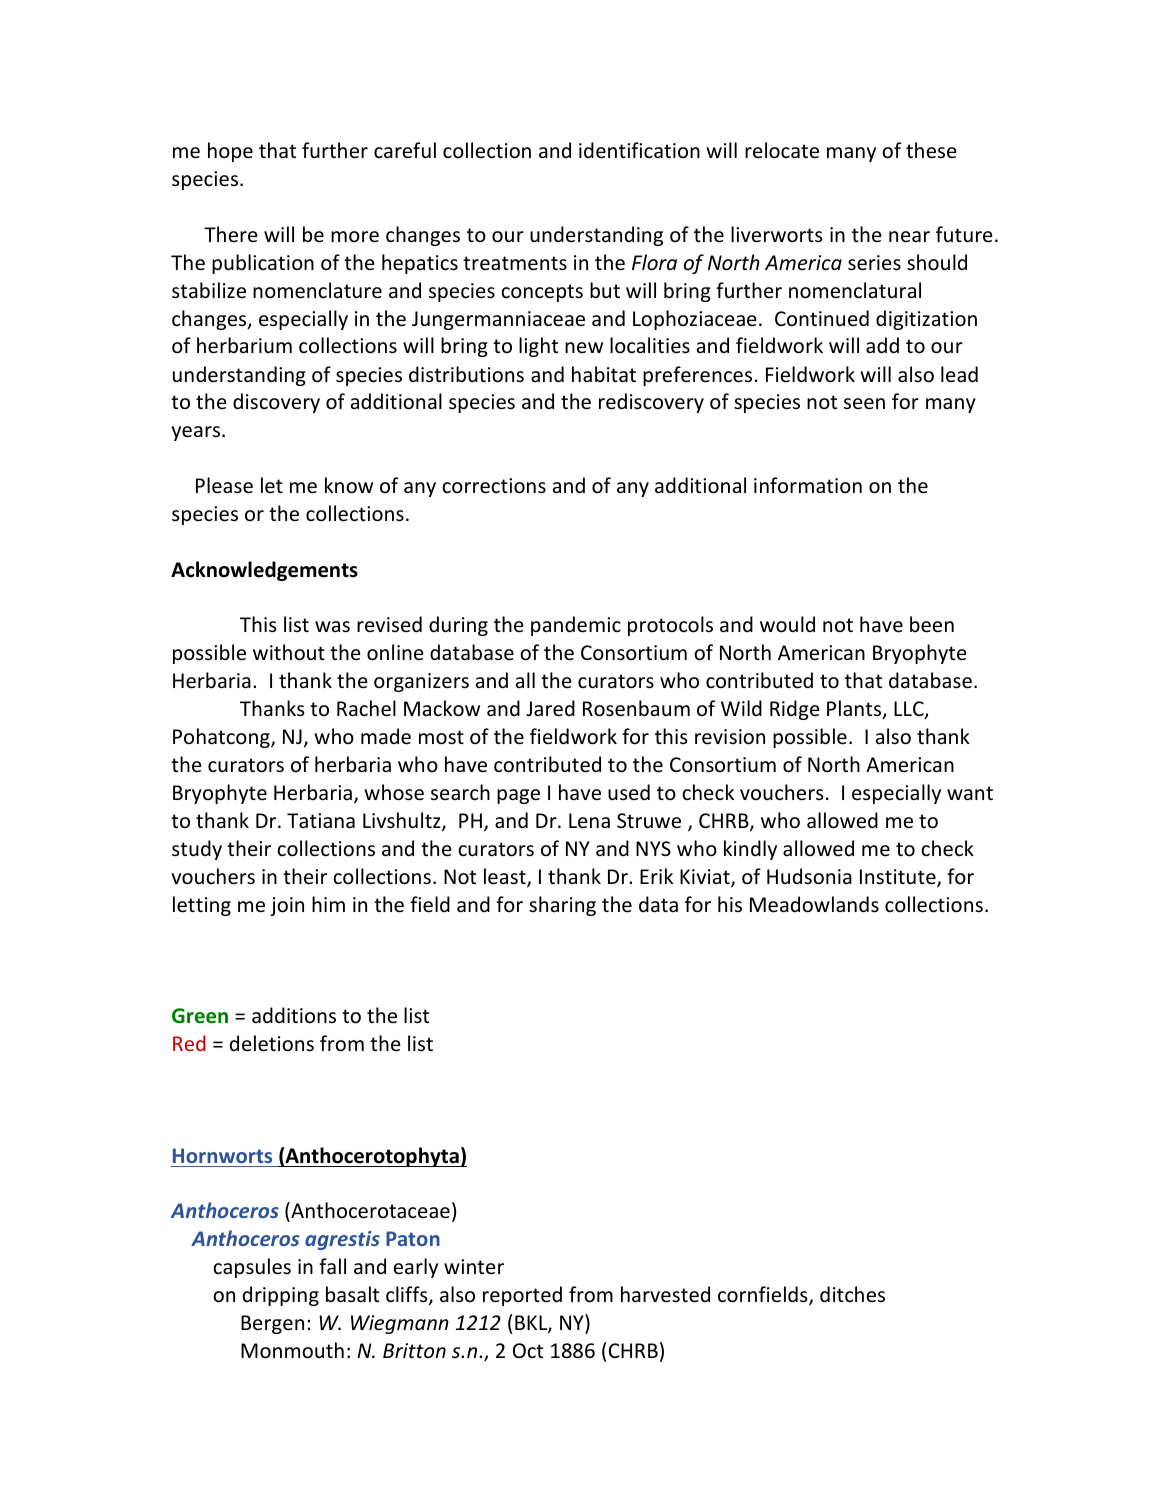 This screenshot has width=1165, height=1508. I want to click on Rachel, so click(366, 708).
